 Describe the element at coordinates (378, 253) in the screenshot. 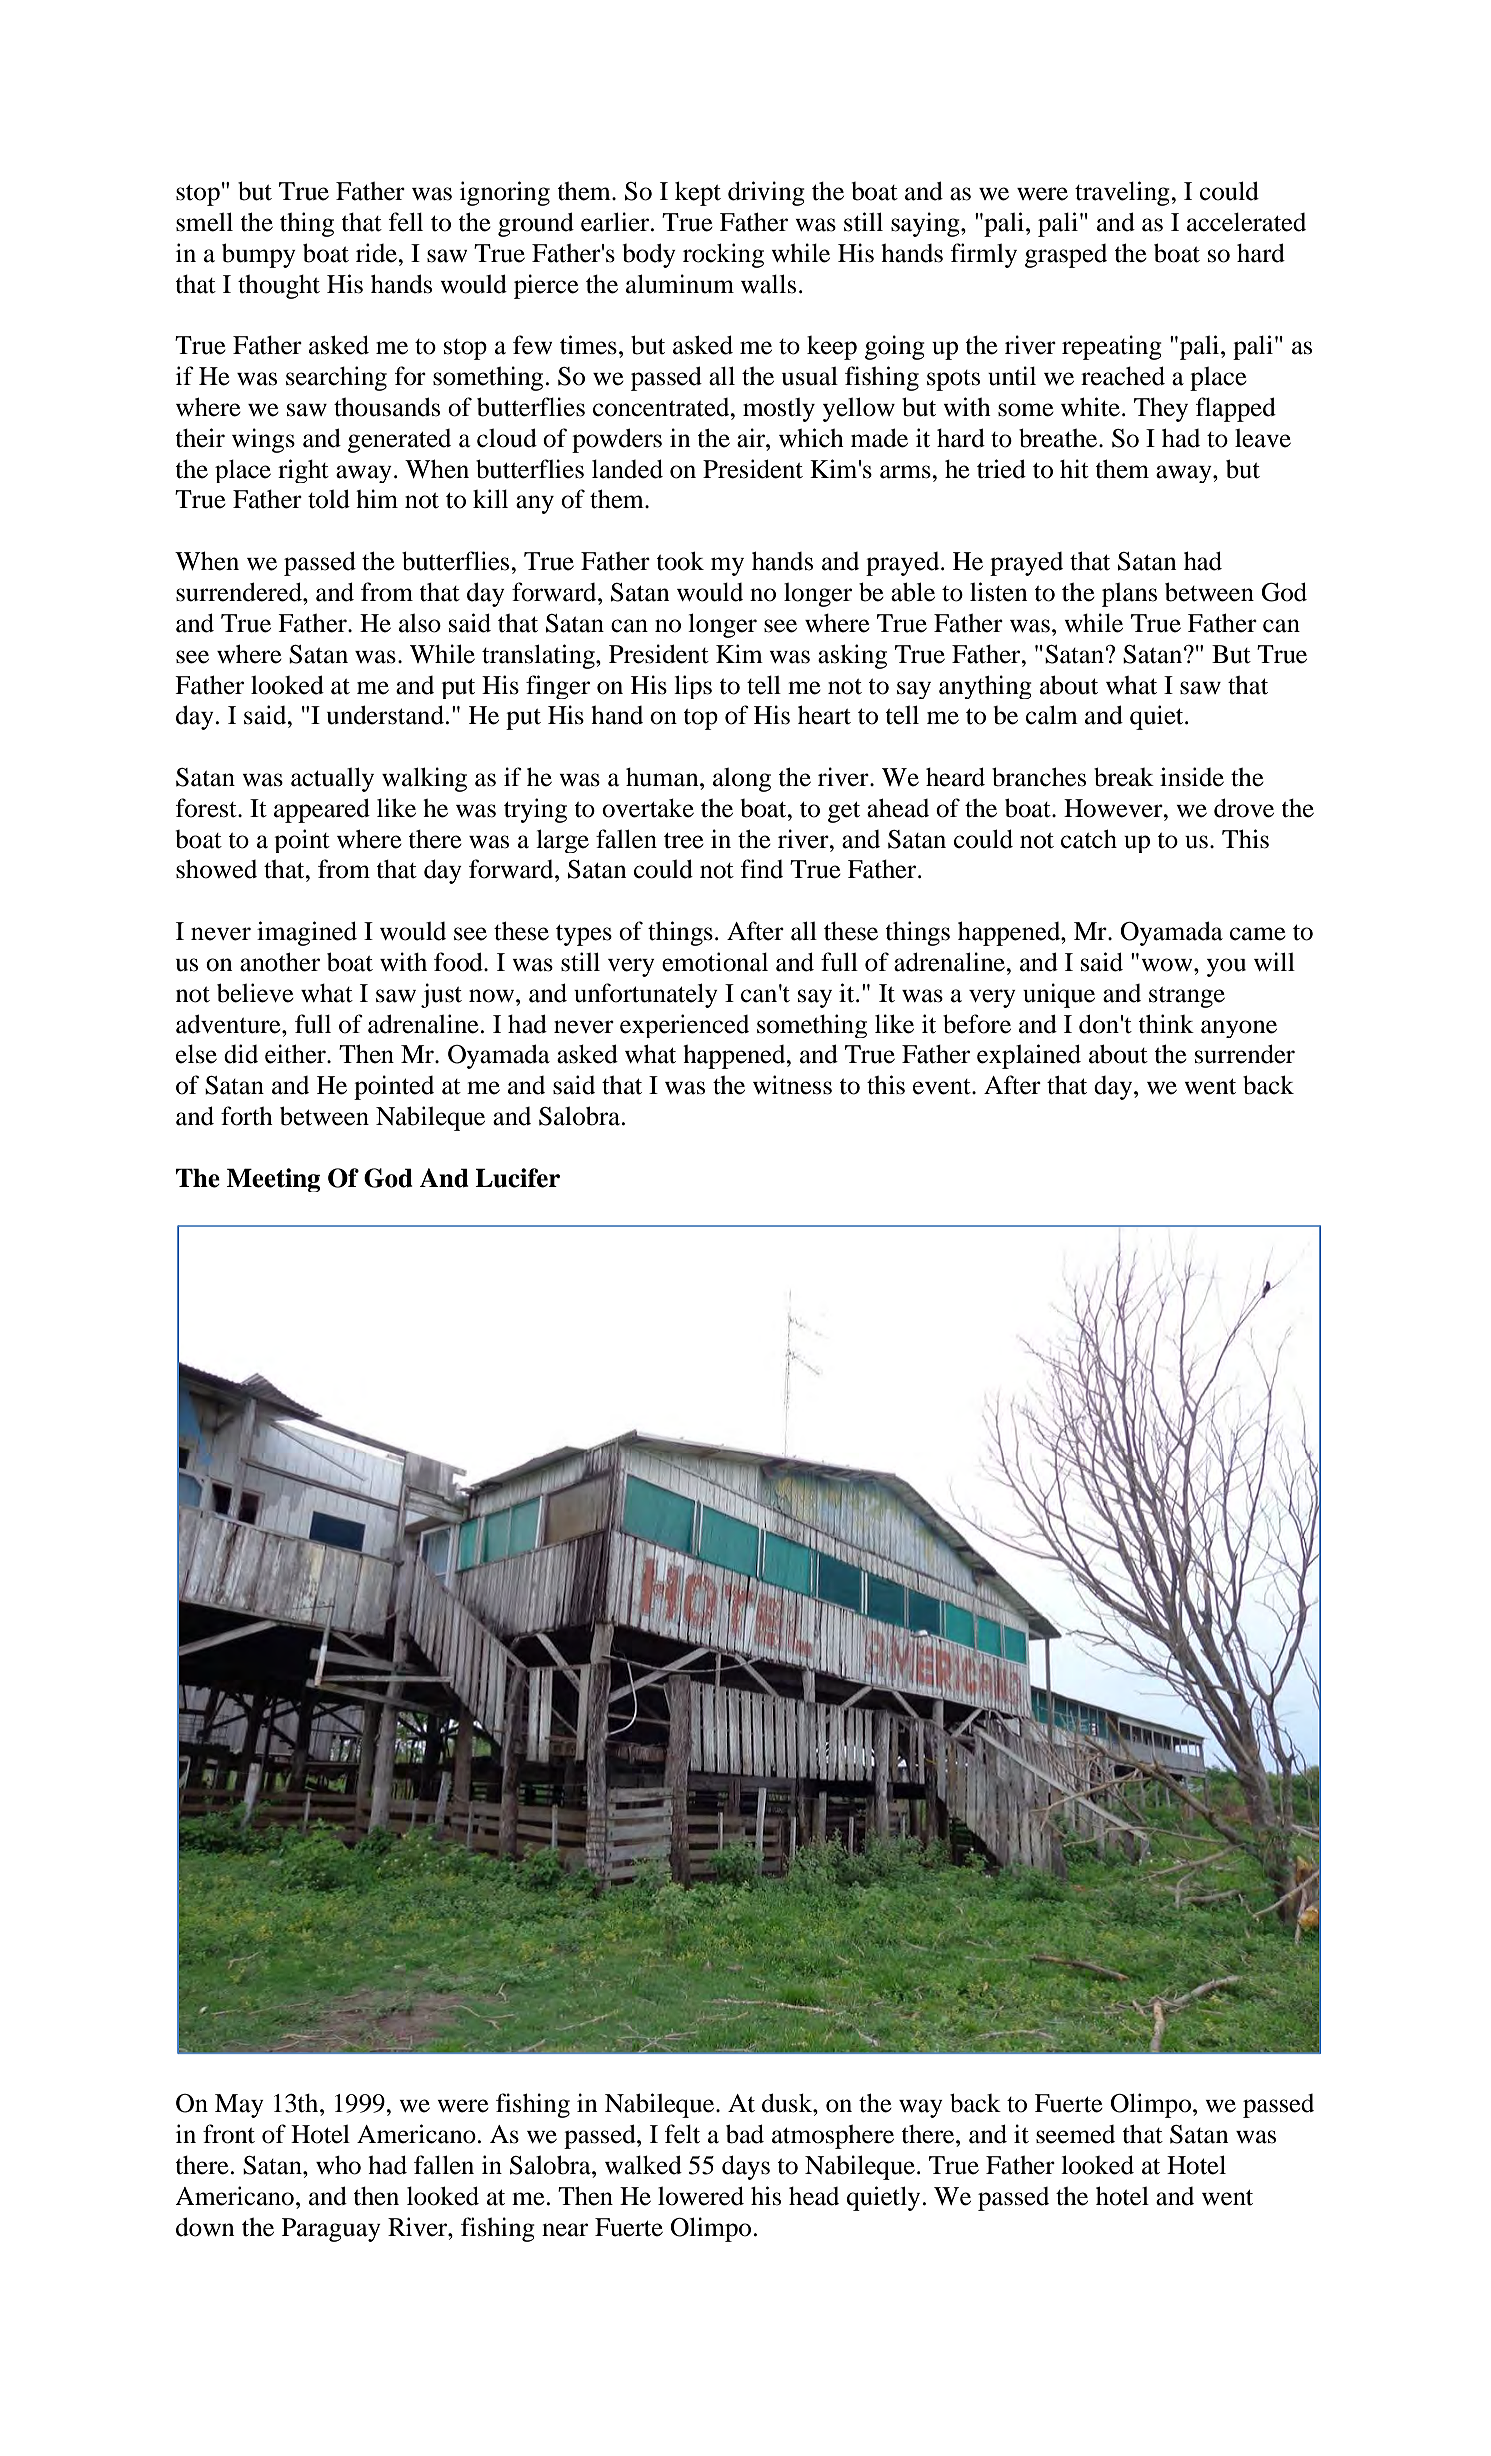

I see `ride` at that location.
